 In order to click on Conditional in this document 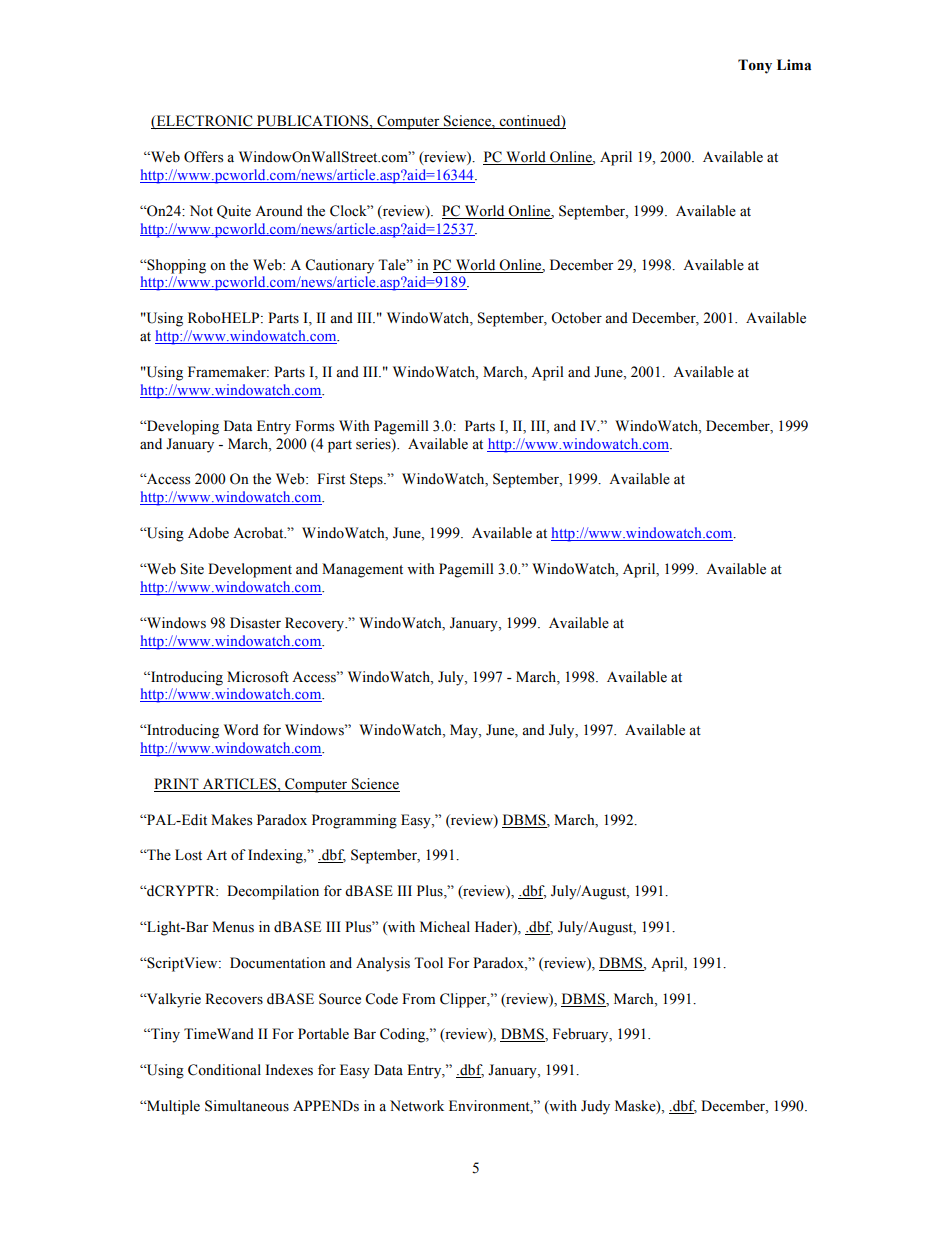, I will do `click(224, 1070)`.
